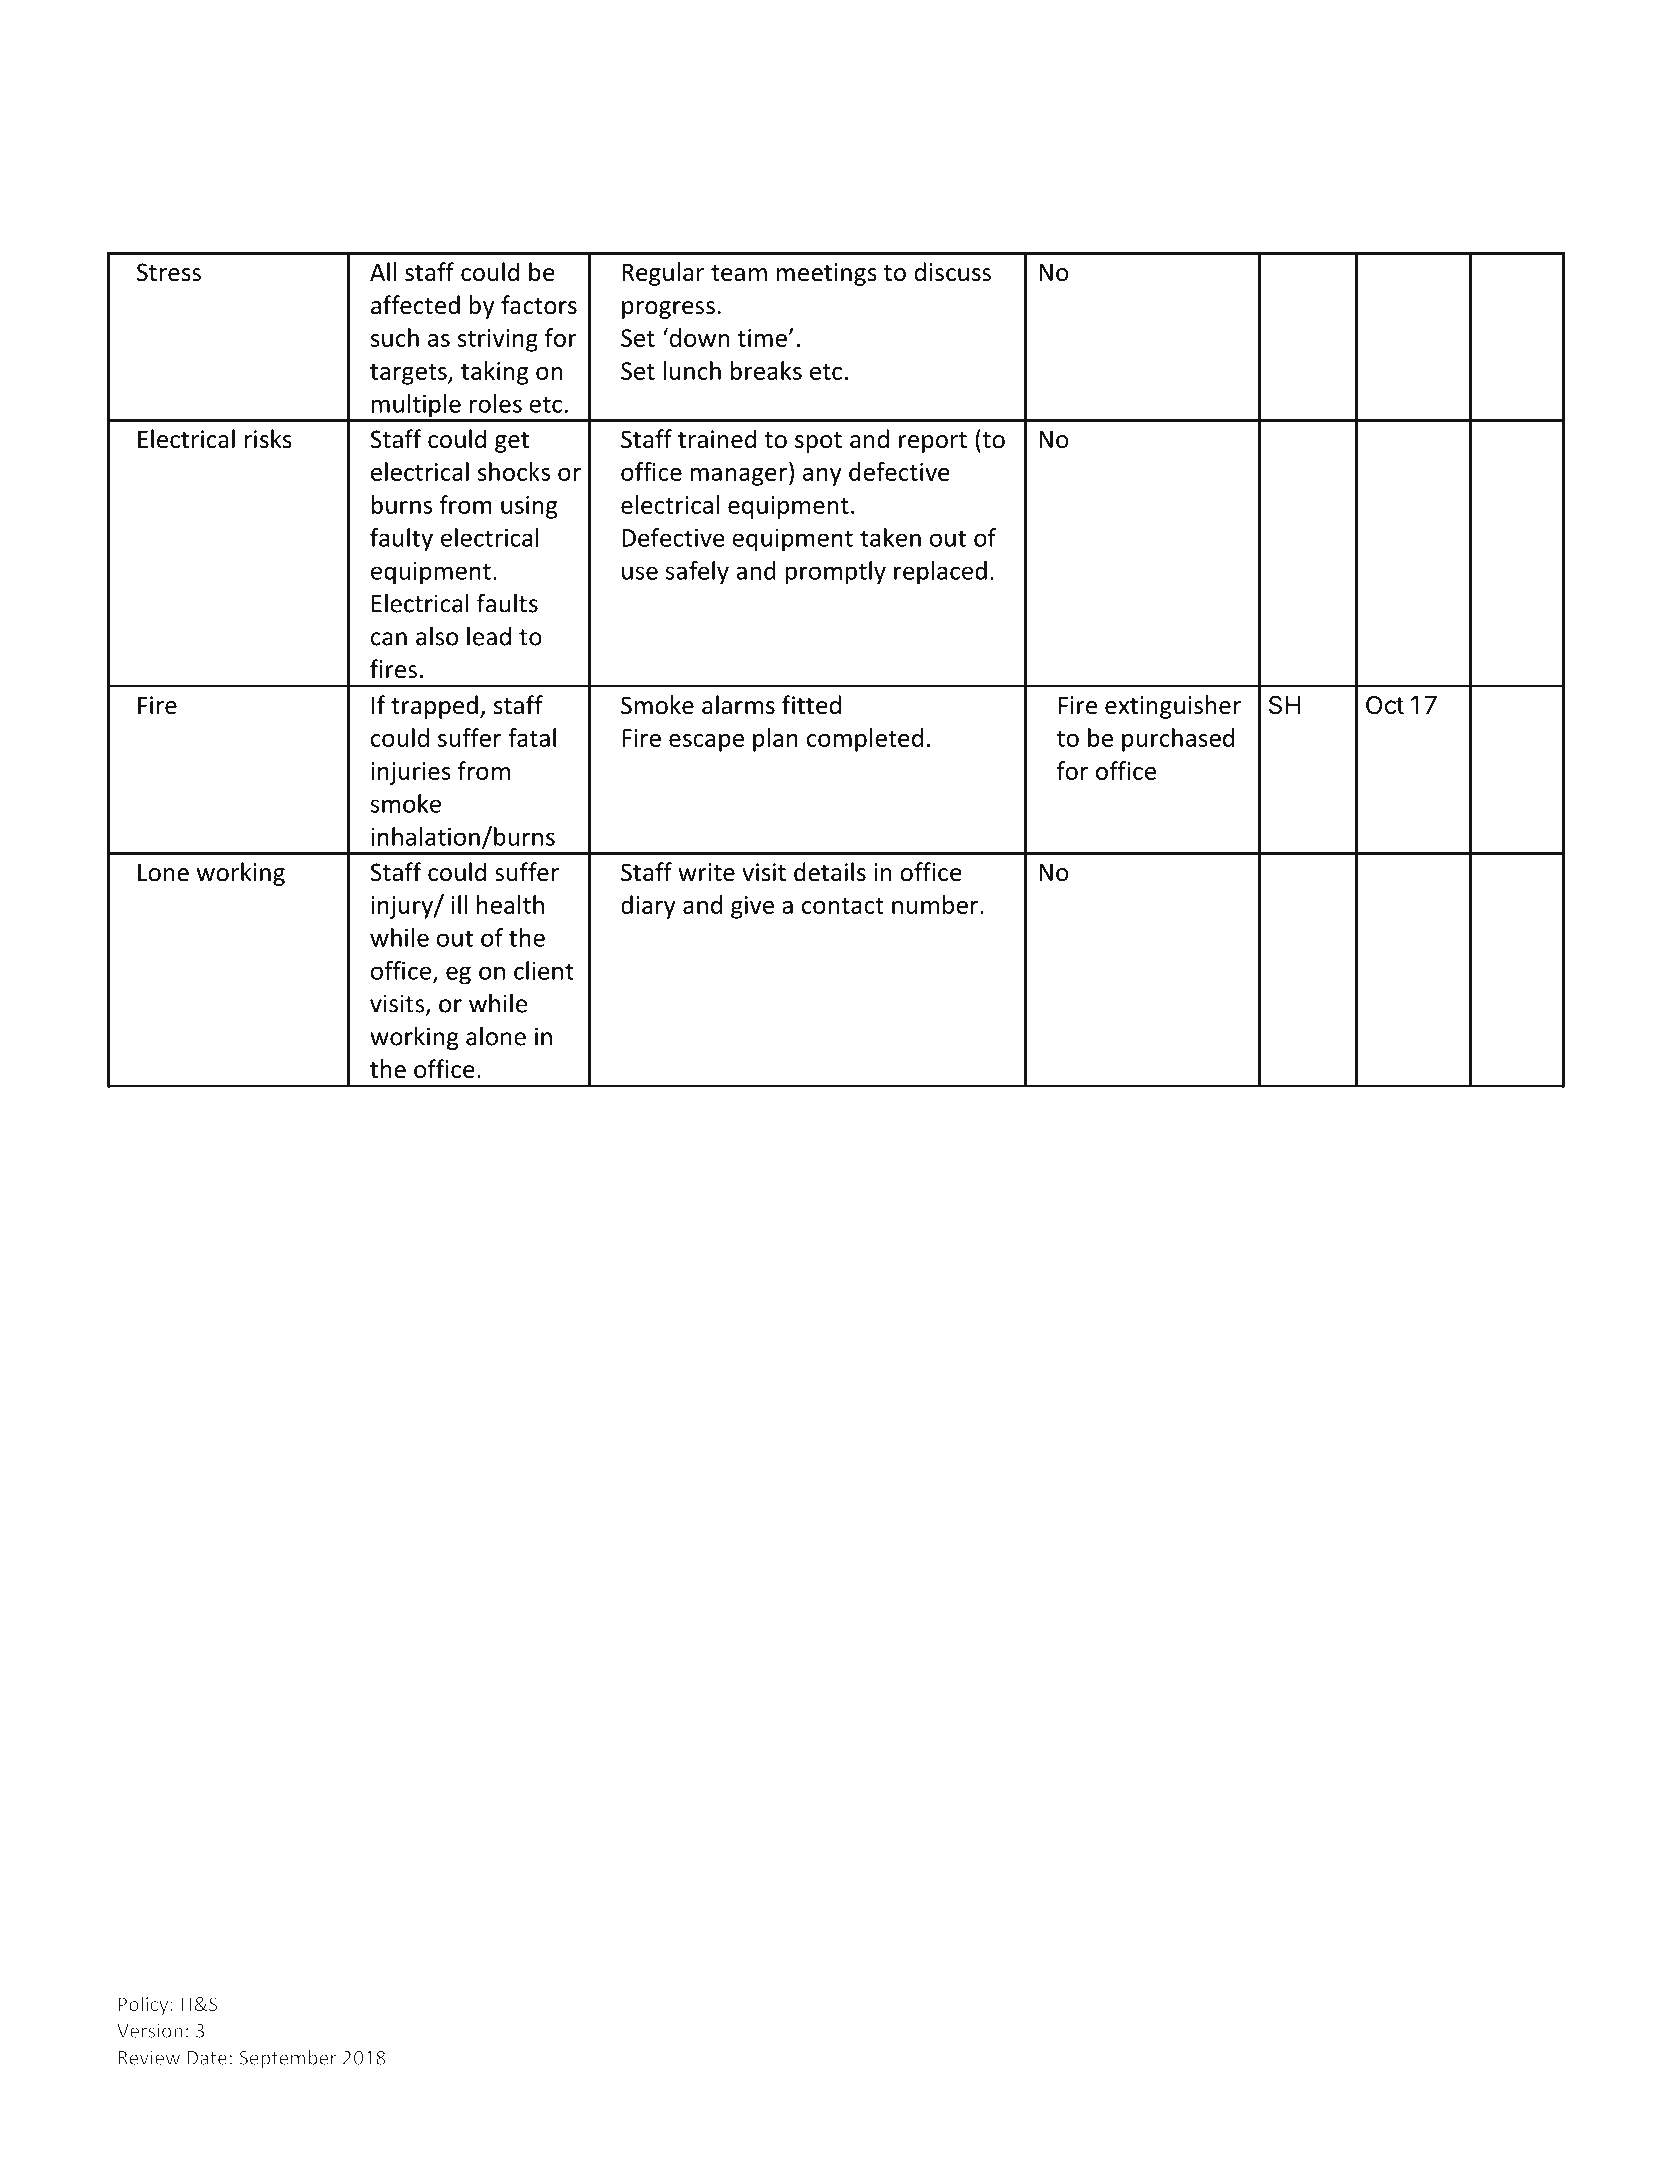 The height and width of the screenshot is (2169, 1676). Describe the element at coordinates (544, 970) in the screenshot. I see `client` at that location.
